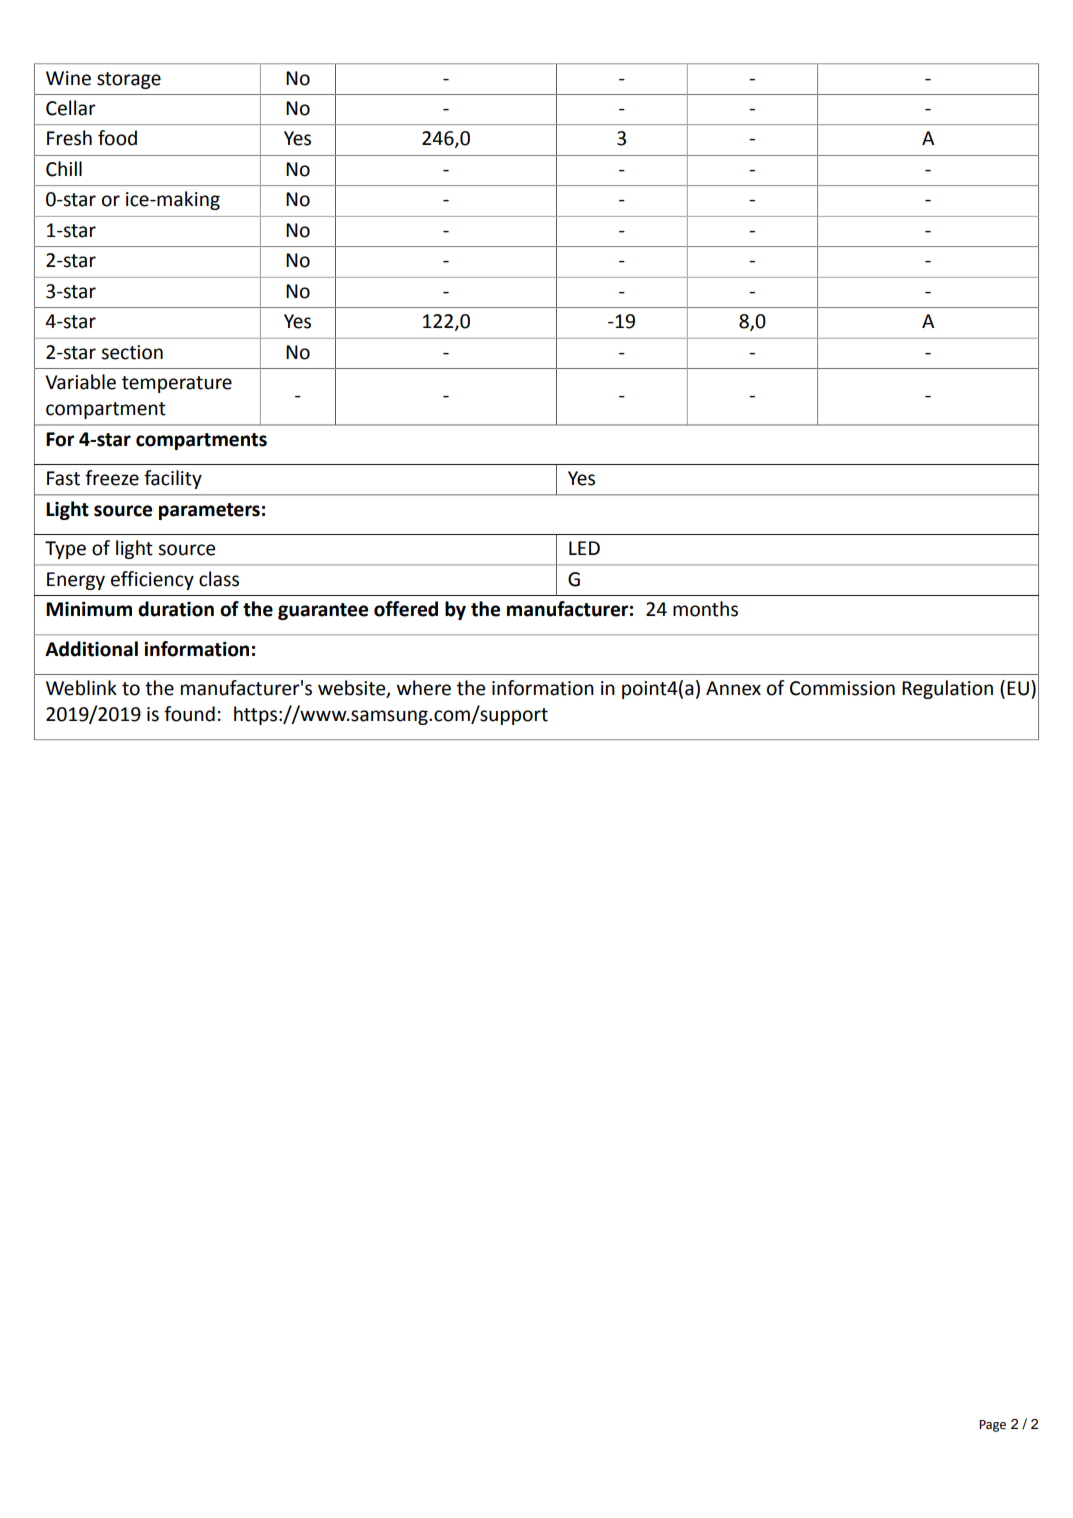 Image resolution: width=1073 pixels, height=1518 pixels. I want to click on found, so click(189, 714).
